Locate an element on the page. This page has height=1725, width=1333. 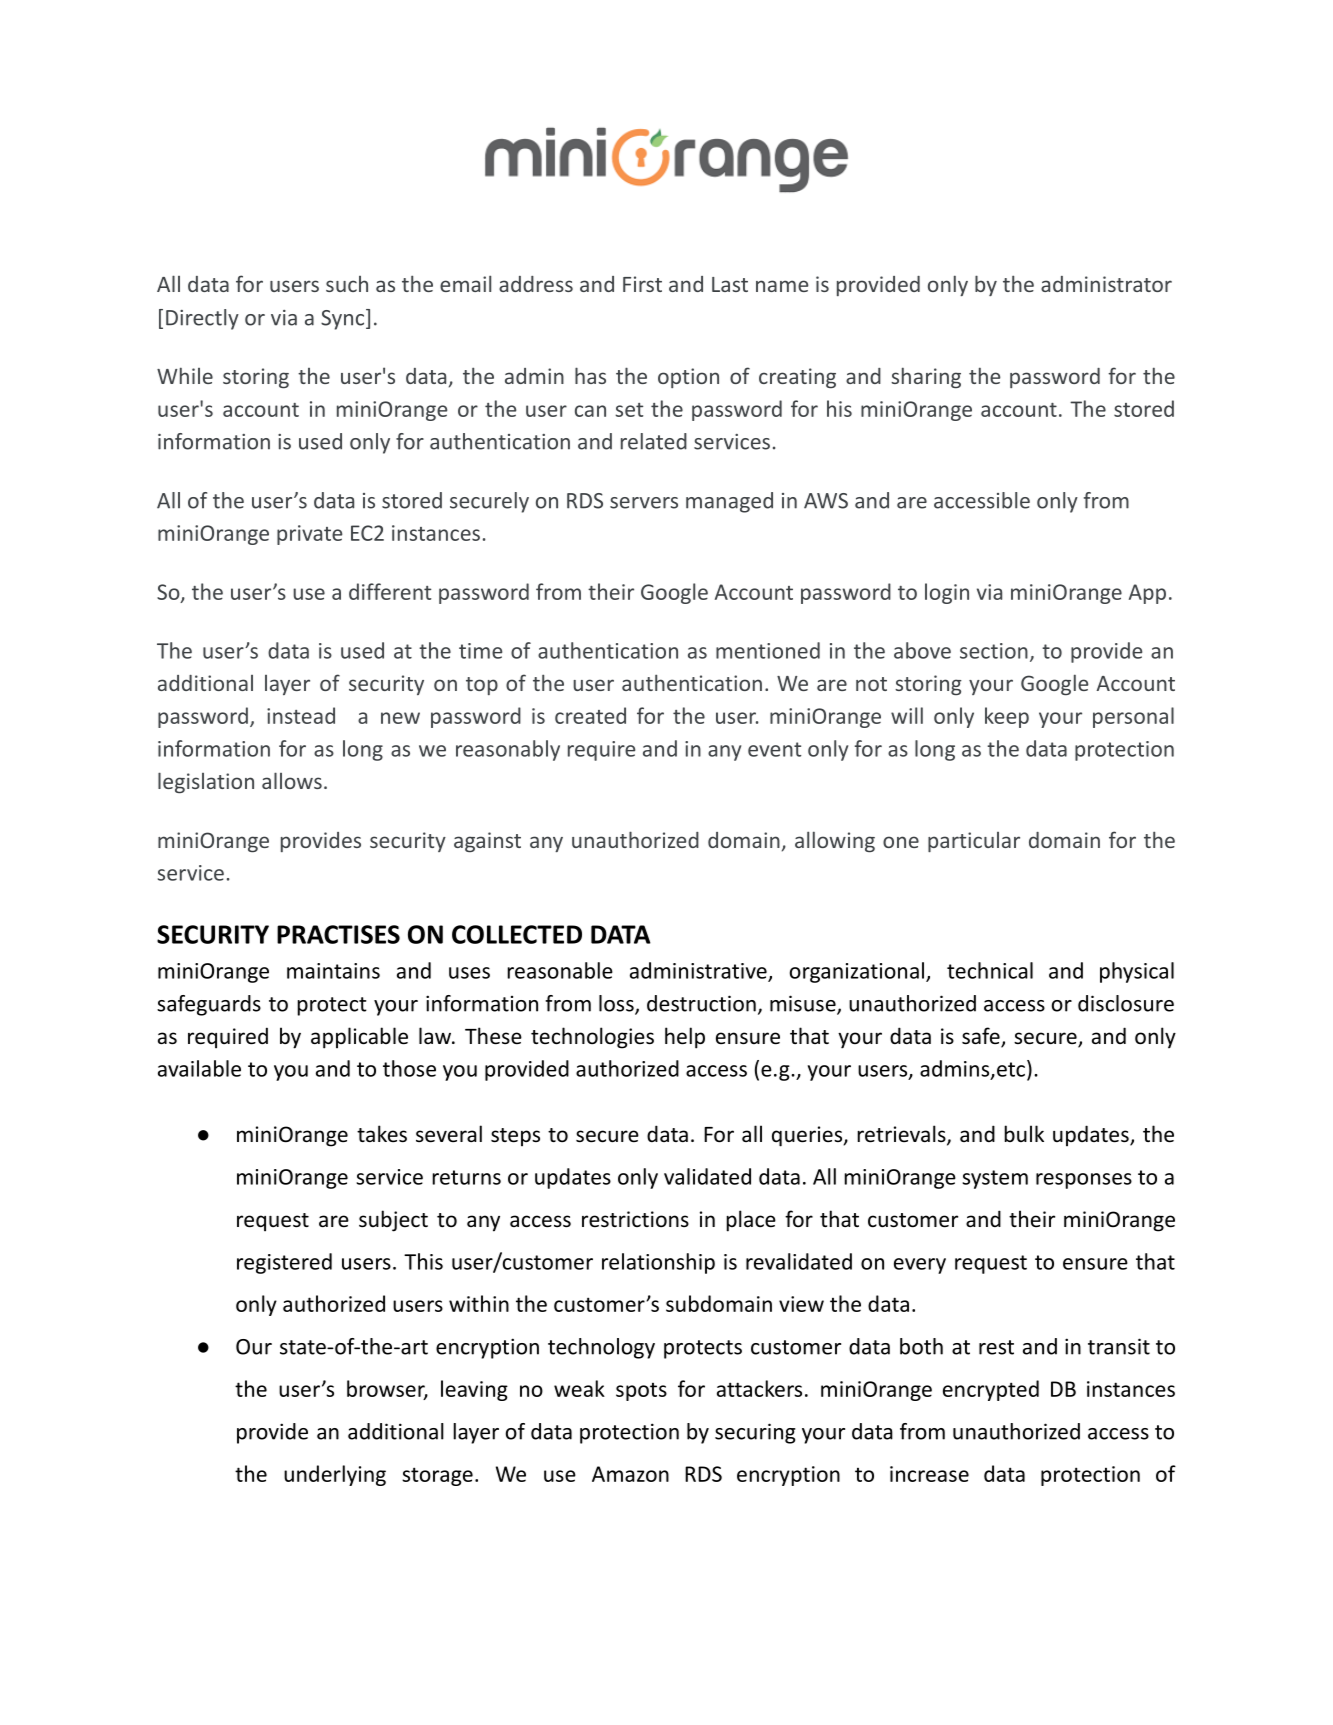
allows is located at coordinates (292, 780).
